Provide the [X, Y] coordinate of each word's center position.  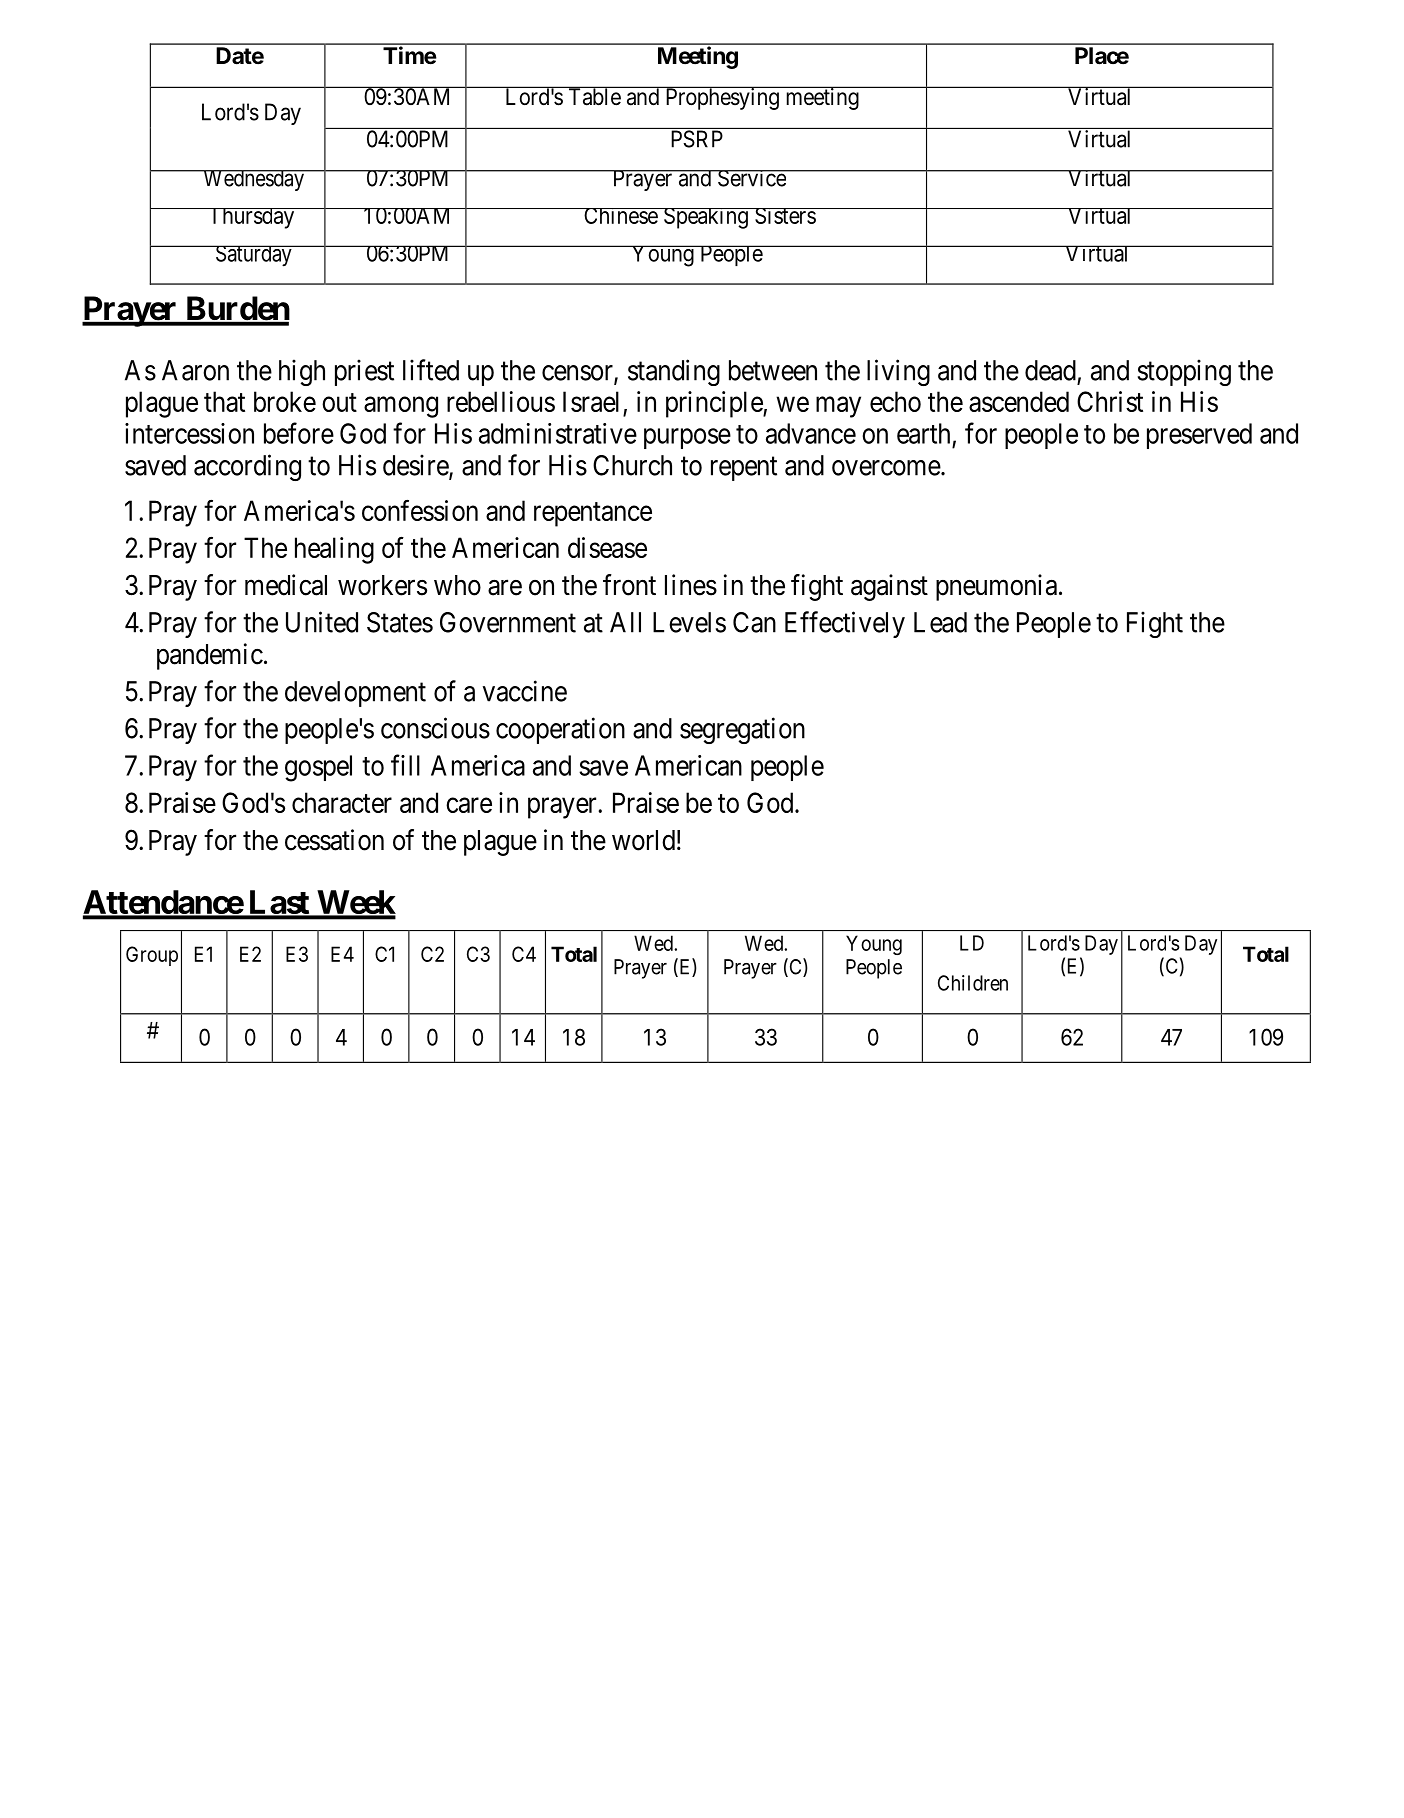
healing [334, 550]
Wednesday [253, 180]
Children [973, 983]
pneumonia [996, 587]
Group [152, 956]
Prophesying [722, 98]
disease [607, 547]
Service [752, 178]
